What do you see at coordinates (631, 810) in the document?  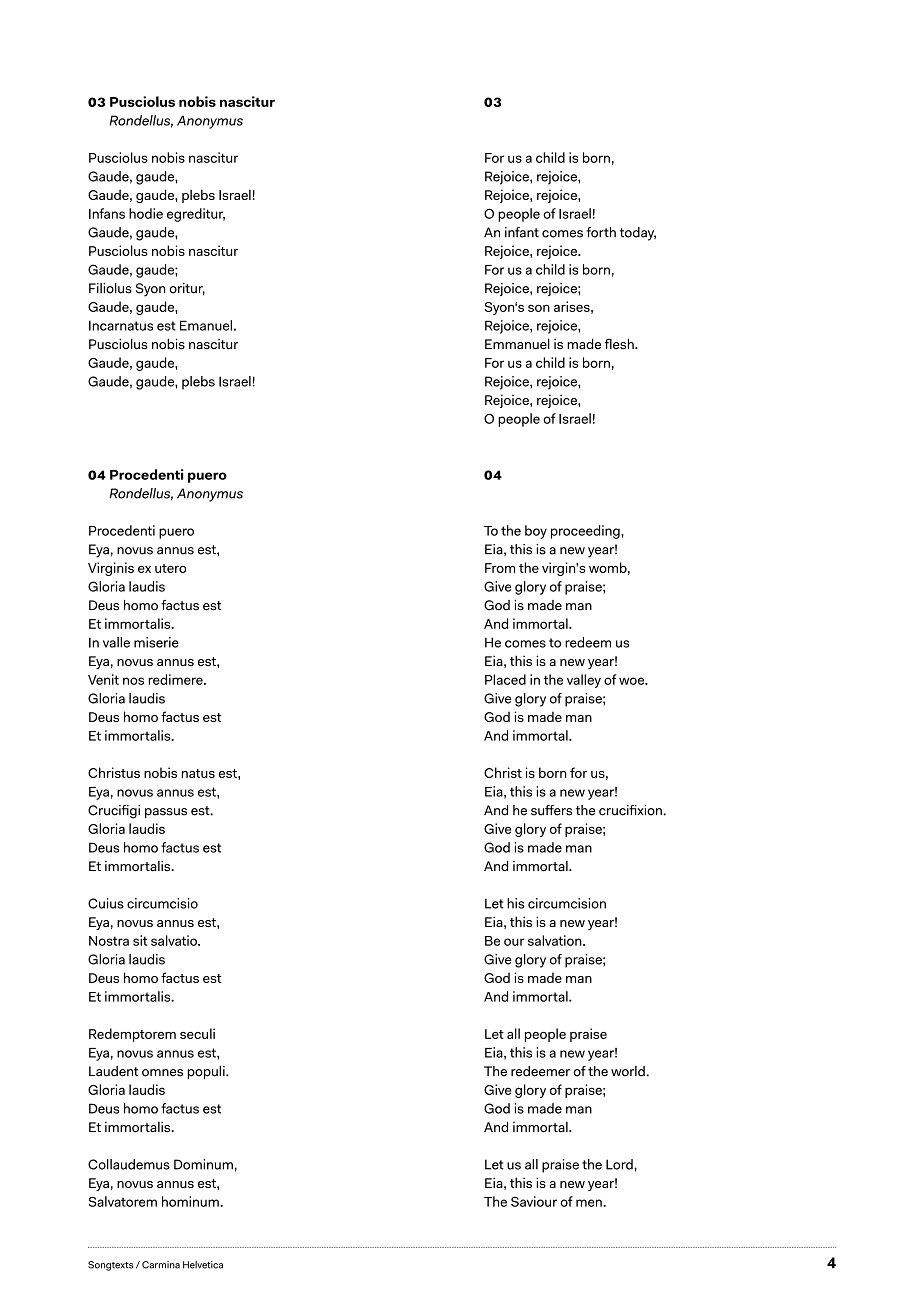 I see `crucifixion` at bounding box center [631, 810].
